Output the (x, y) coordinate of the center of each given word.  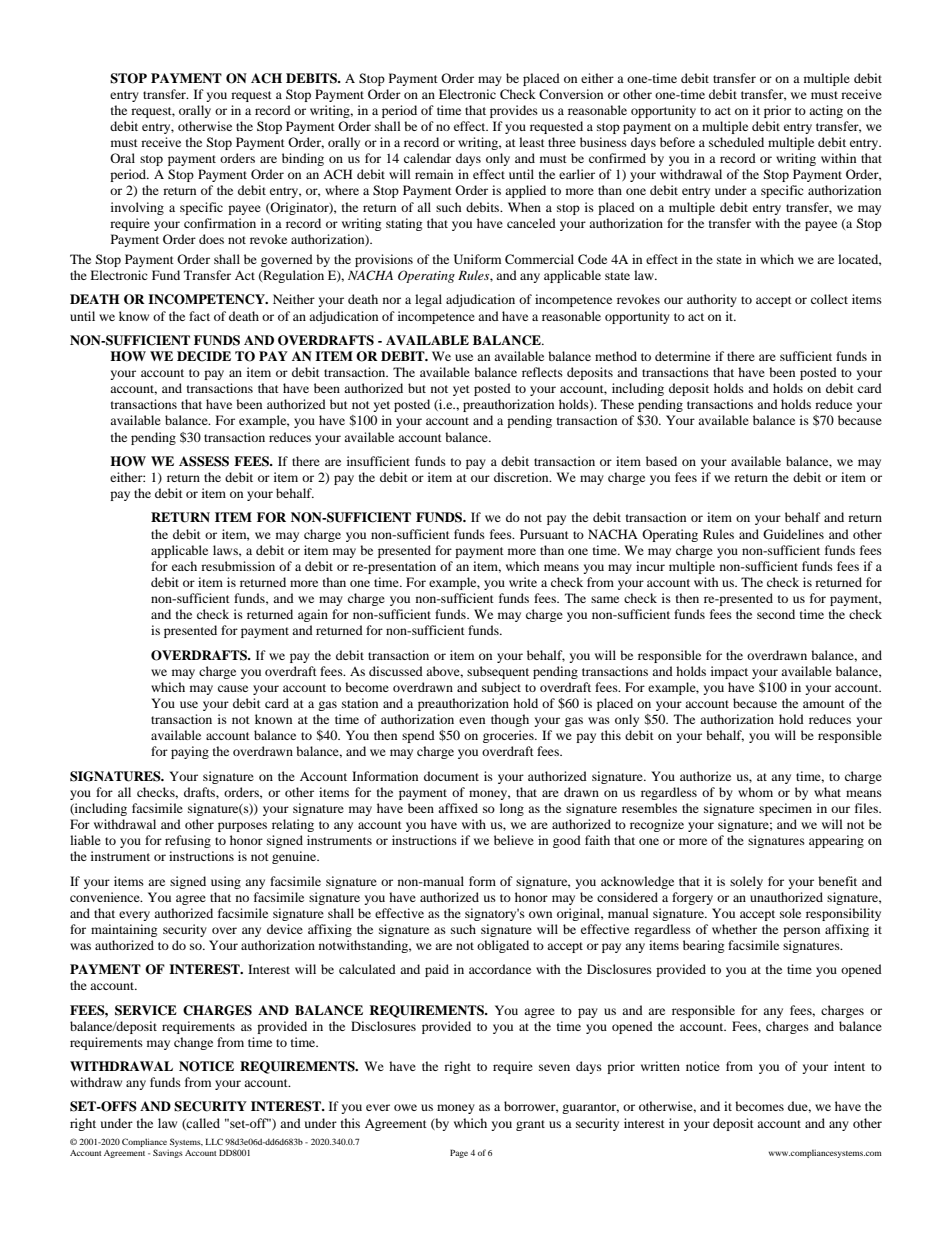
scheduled (736, 142)
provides (514, 111)
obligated (503, 946)
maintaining (124, 930)
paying (190, 752)
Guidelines (793, 534)
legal (428, 300)
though (510, 720)
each (184, 566)
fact (199, 316)
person (801, 932)
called (202, 1124)
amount (824, 704)
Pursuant (544, 534)
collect (829, 299)
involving (137, 208)
